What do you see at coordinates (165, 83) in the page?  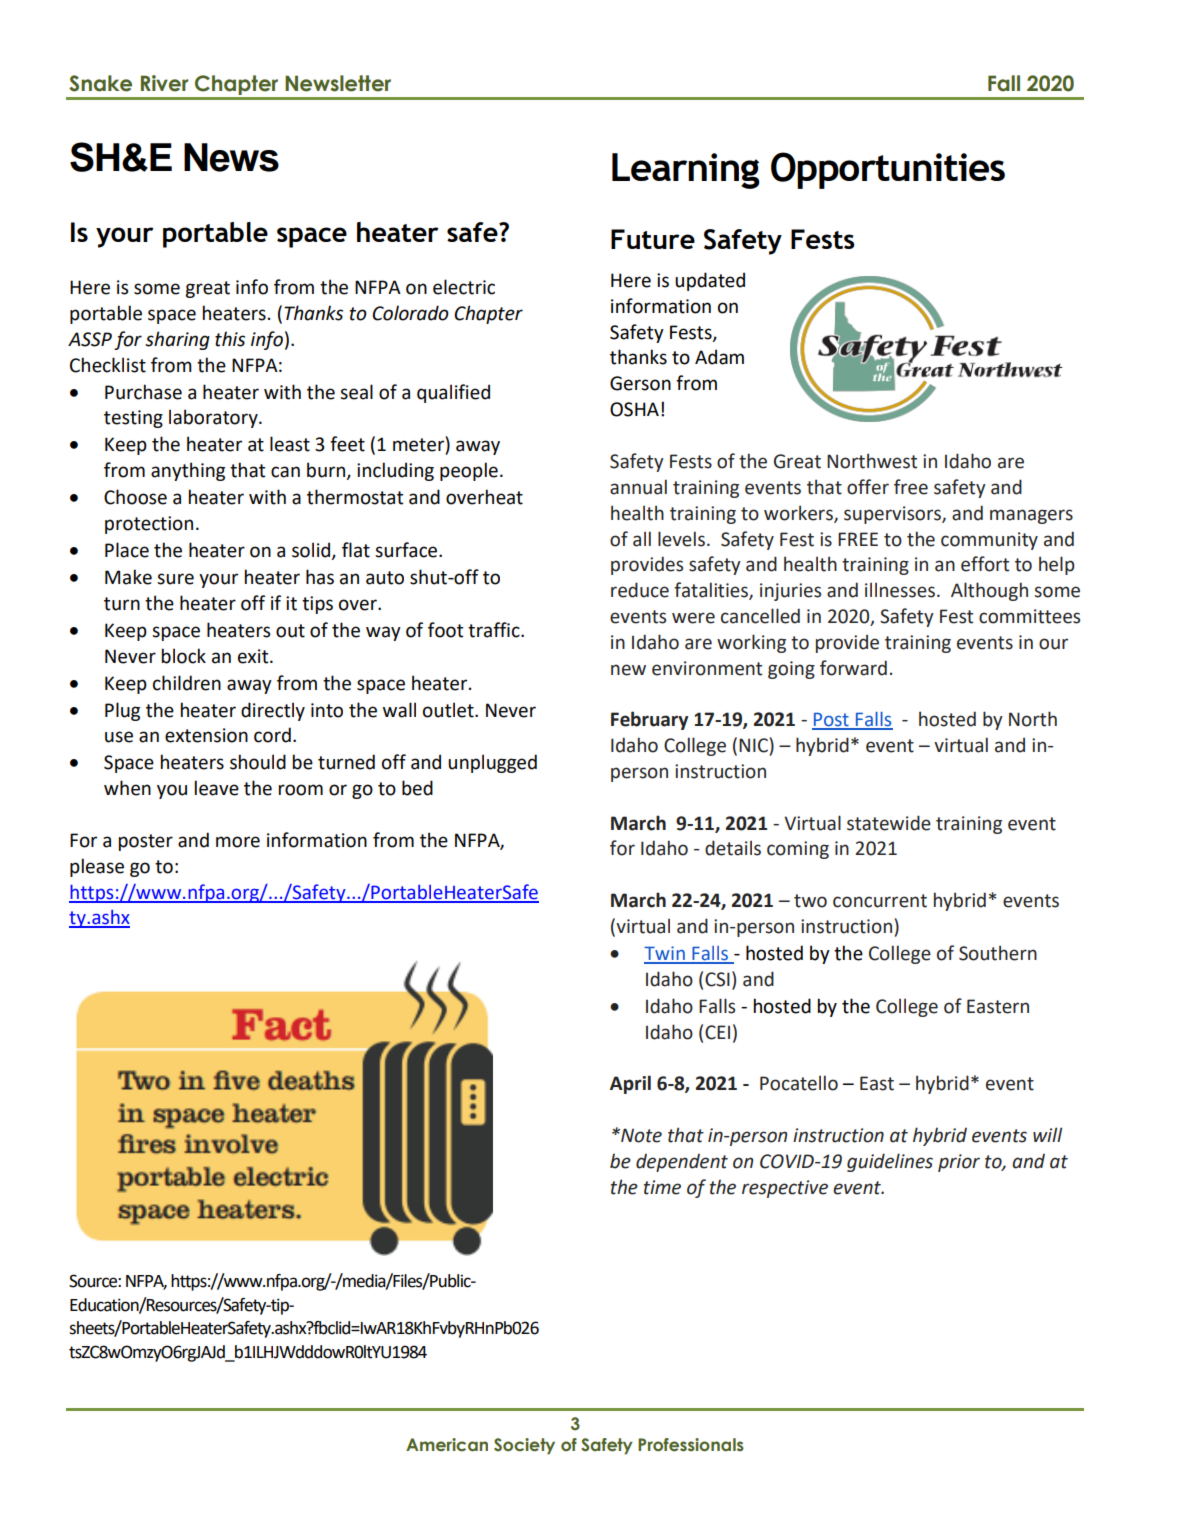 I see `River` at bounding box center [165, 83].
